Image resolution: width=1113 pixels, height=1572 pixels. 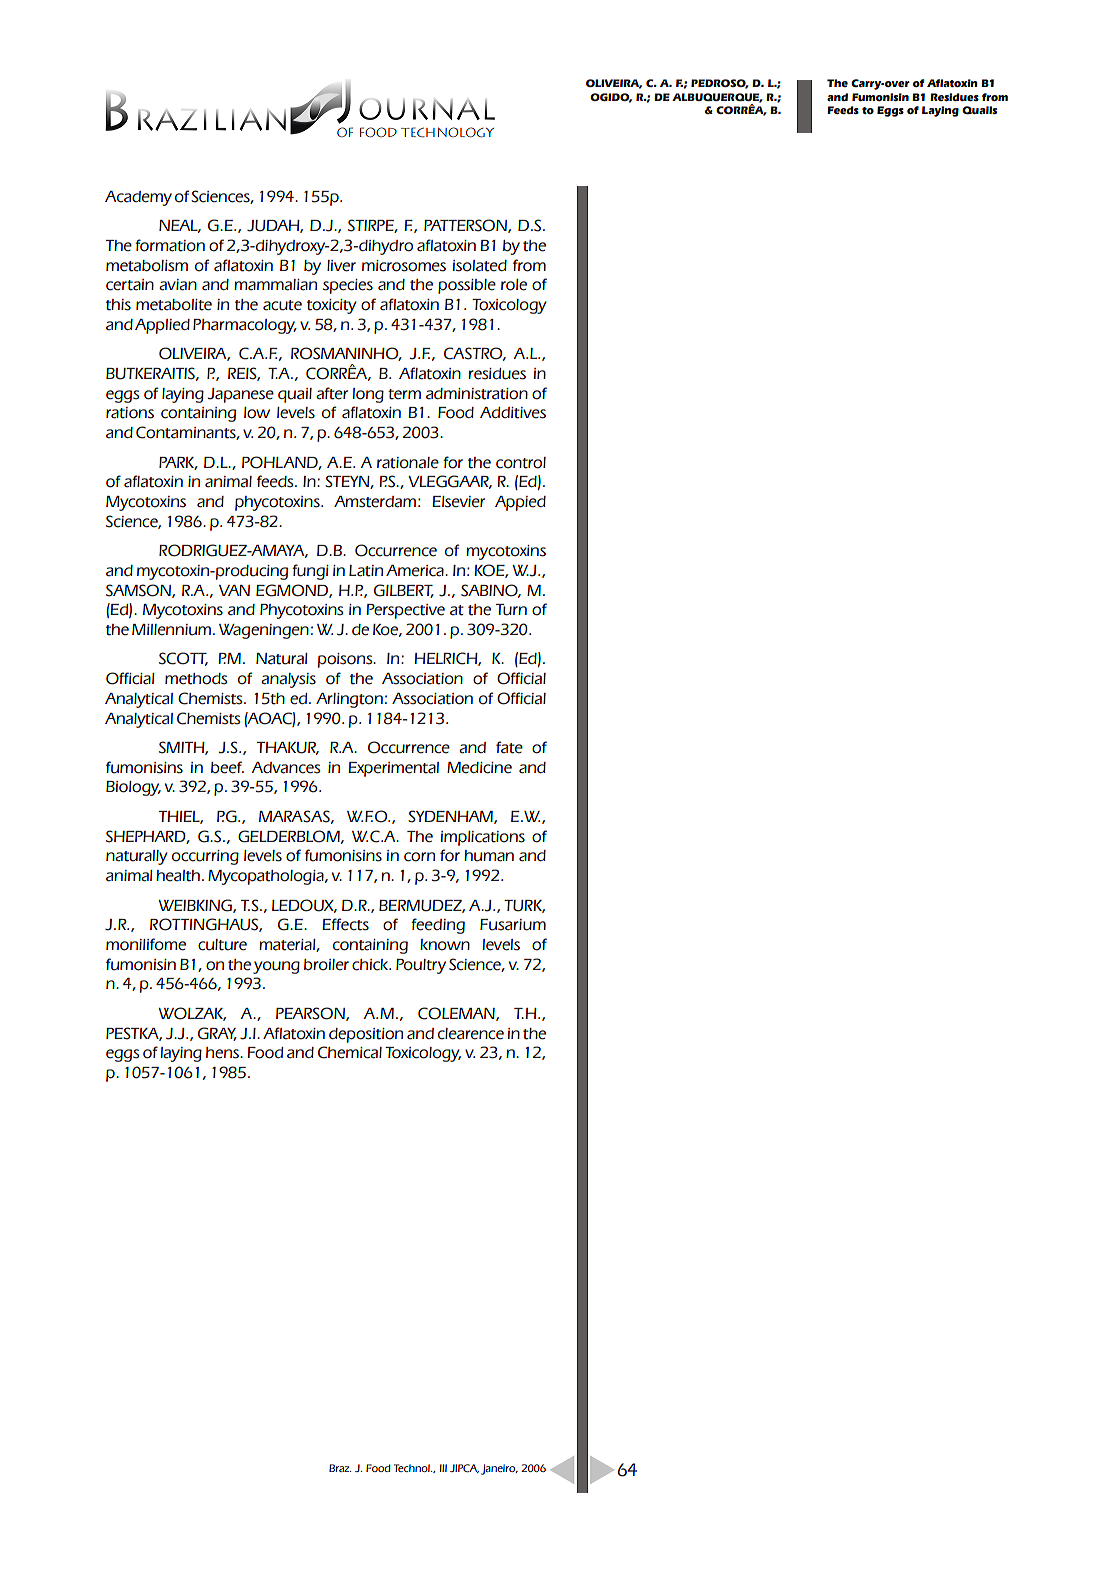 What do you see at coordinates (511, 610) in the screenshot?
I see `Turn` at bounding box center [511, 610].
